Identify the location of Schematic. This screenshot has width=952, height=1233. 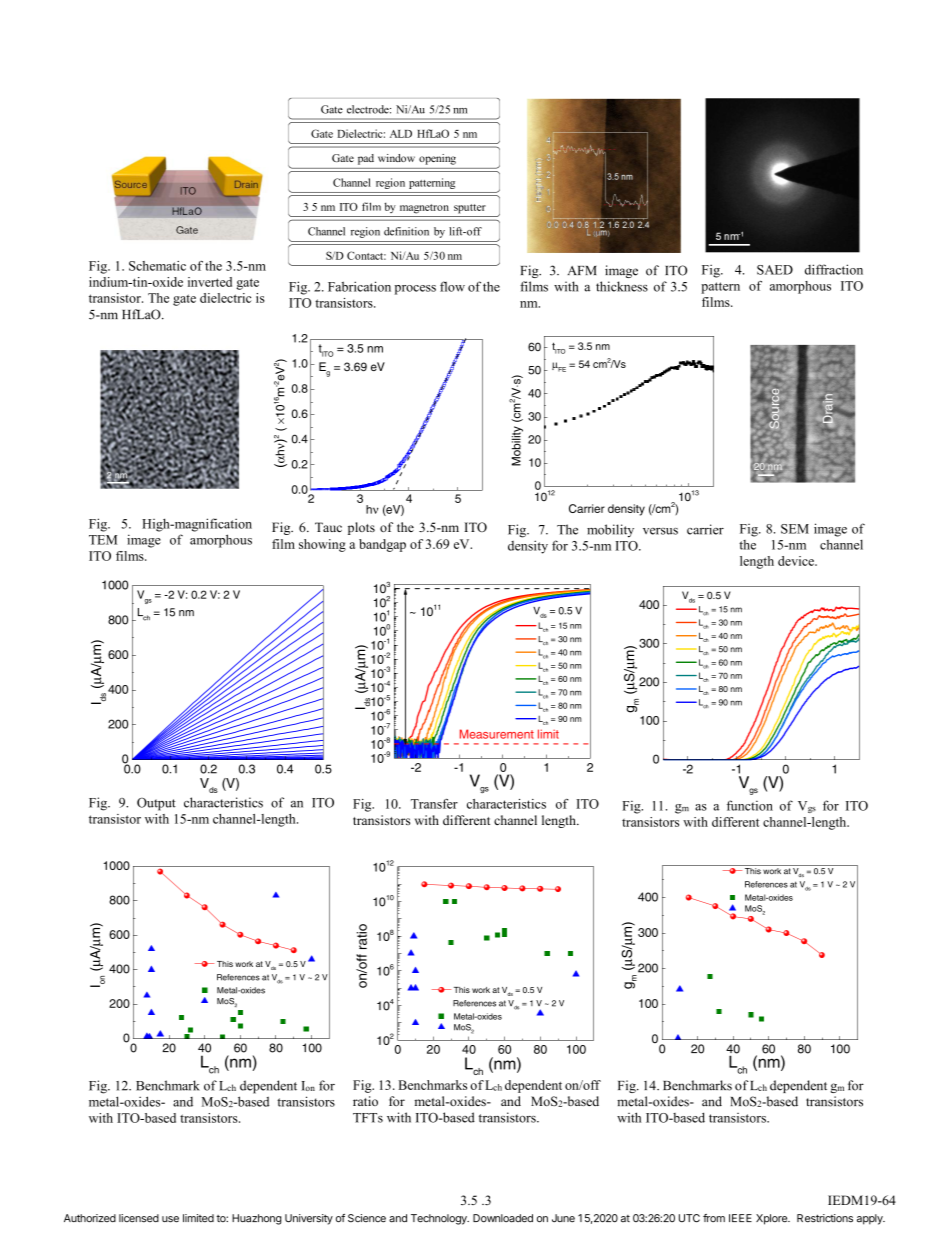
(157, 266).
